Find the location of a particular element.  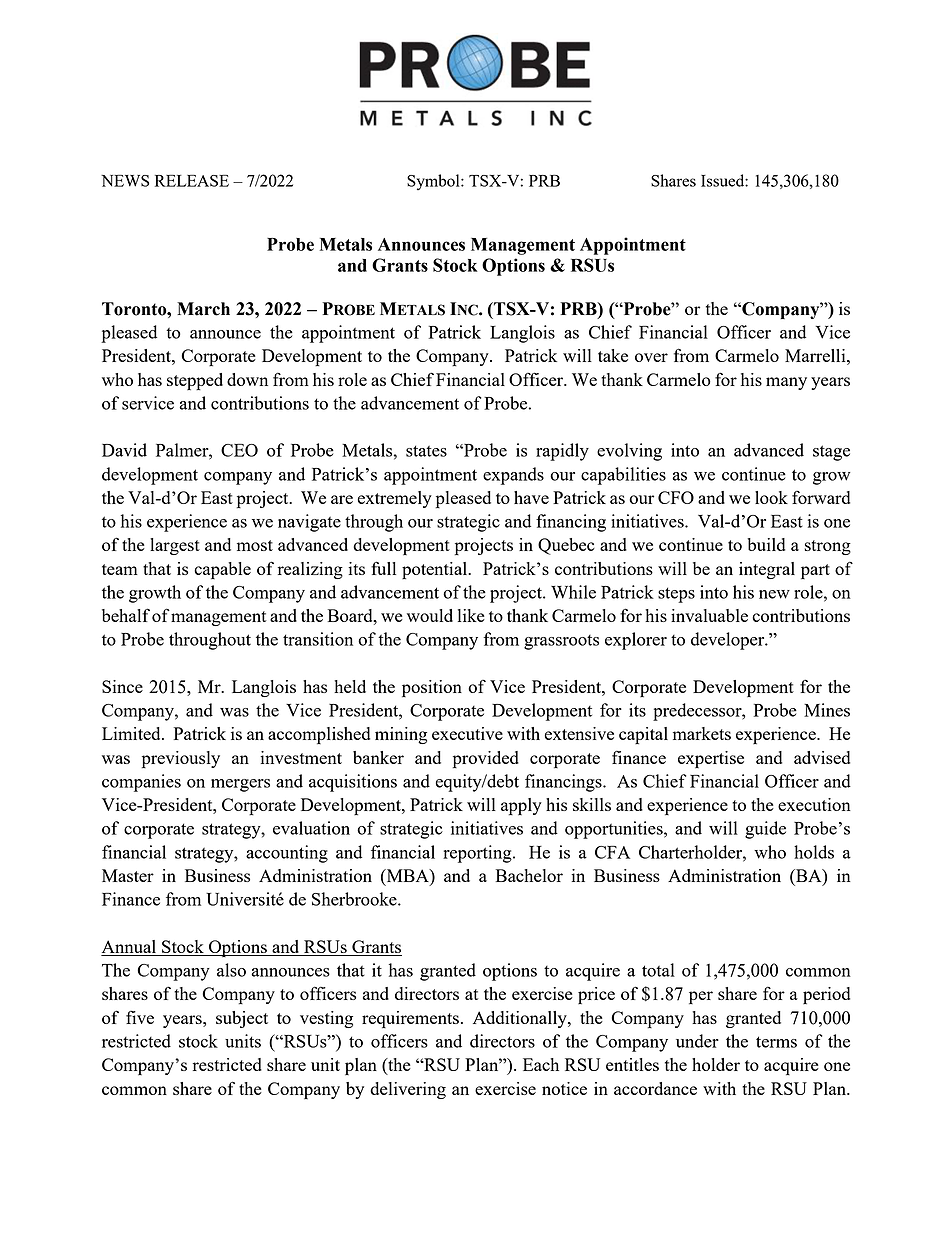

many is located at coordinates (786, 383).
